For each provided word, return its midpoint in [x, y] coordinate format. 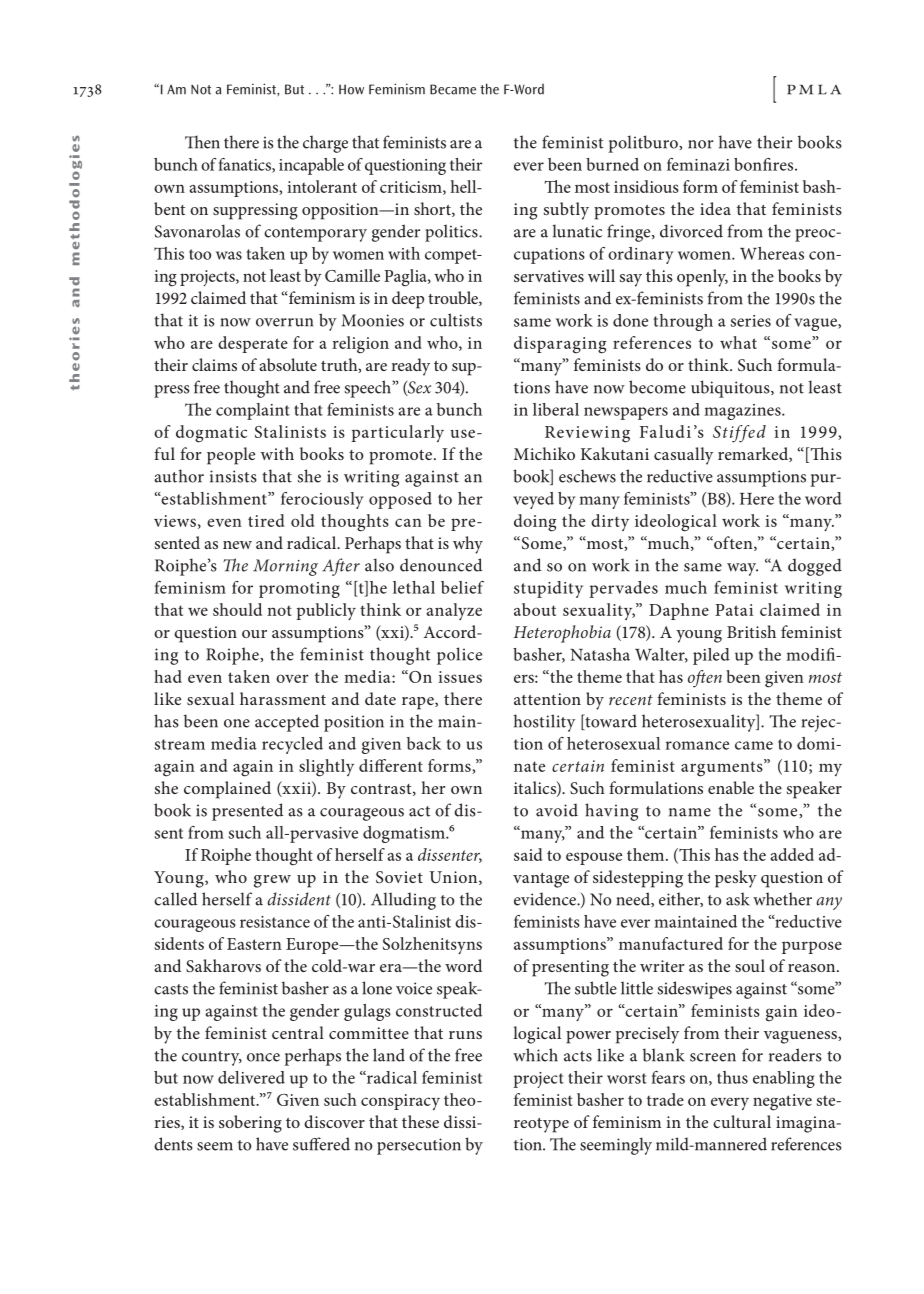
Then [202, 142]
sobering [250, 1124]
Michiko [544, 453]
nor [701, 144]
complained [227, 790]
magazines [743, 412]
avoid [557, 810]
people [231, 456]
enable [731, 787]
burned [612, 164]
